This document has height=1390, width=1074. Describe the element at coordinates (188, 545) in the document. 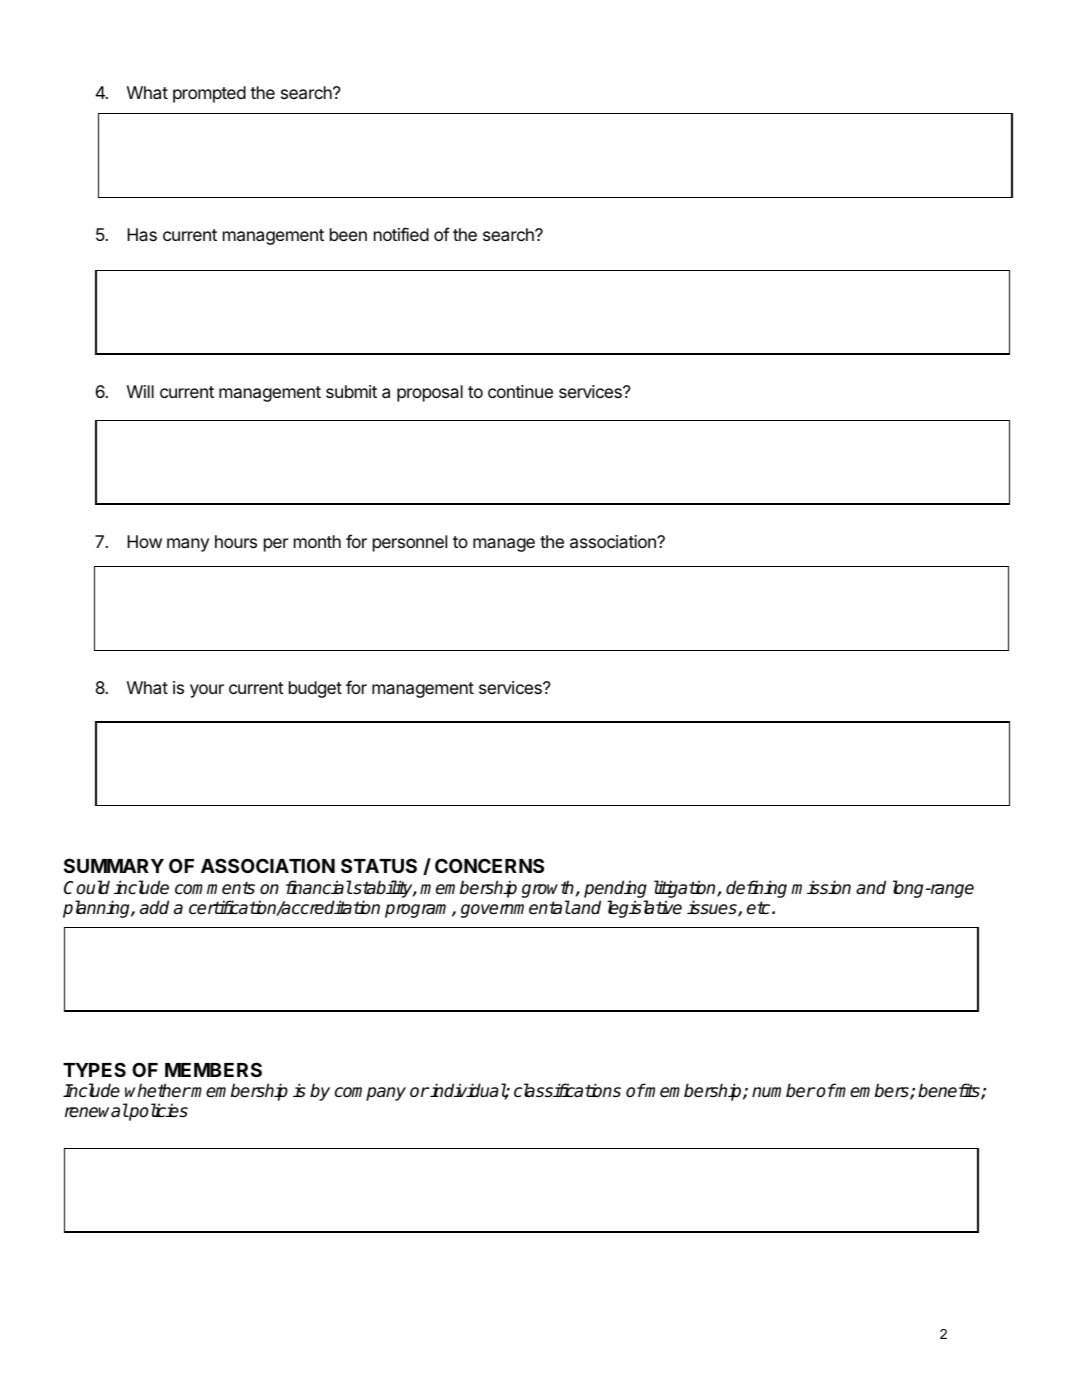

I see `many` at that location.
